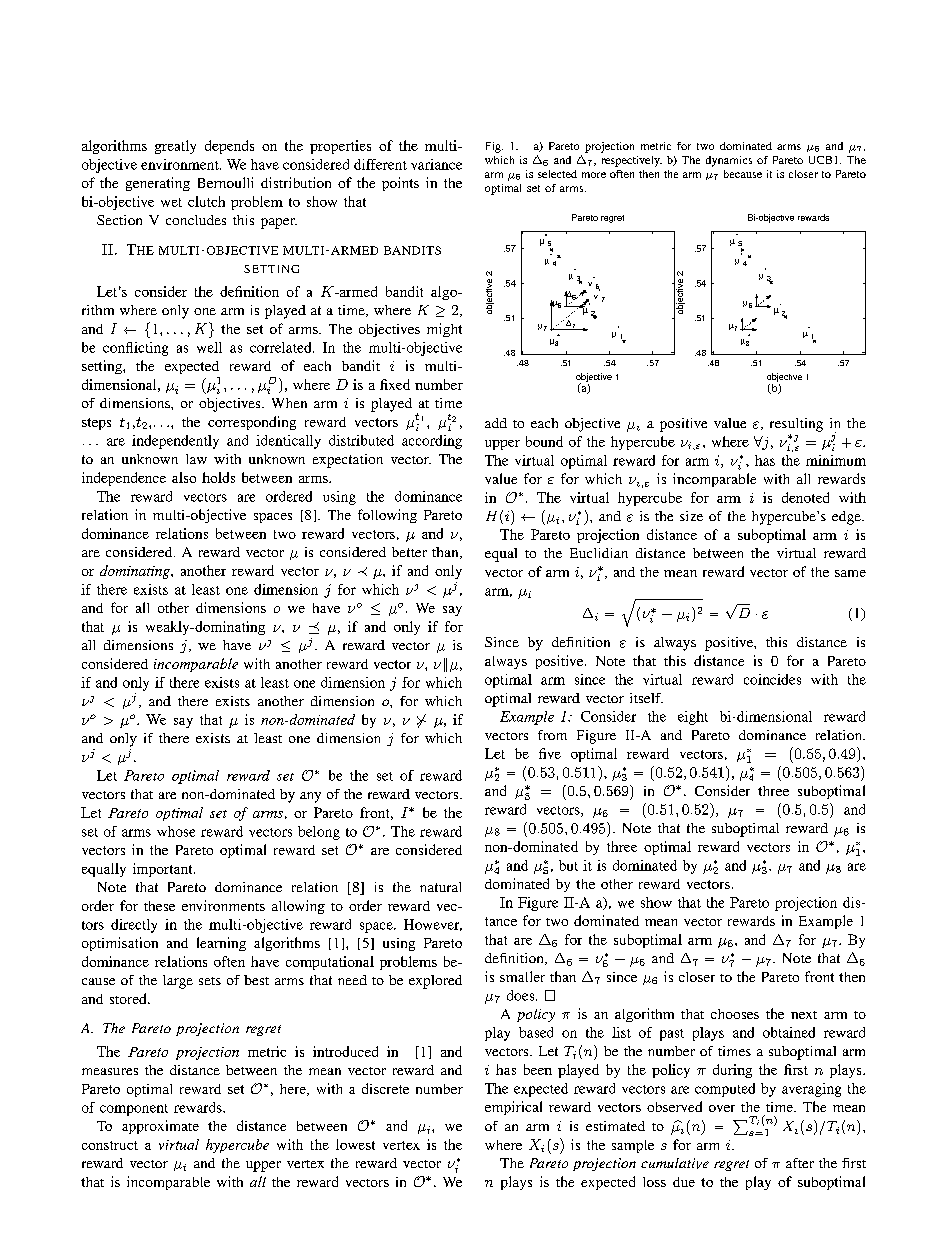 The height and width of the screenshot is (1233, 952). What do you see at coordinates (436, 164) in the screenshot?
I see `variance` at bounding box center [436, 164].
